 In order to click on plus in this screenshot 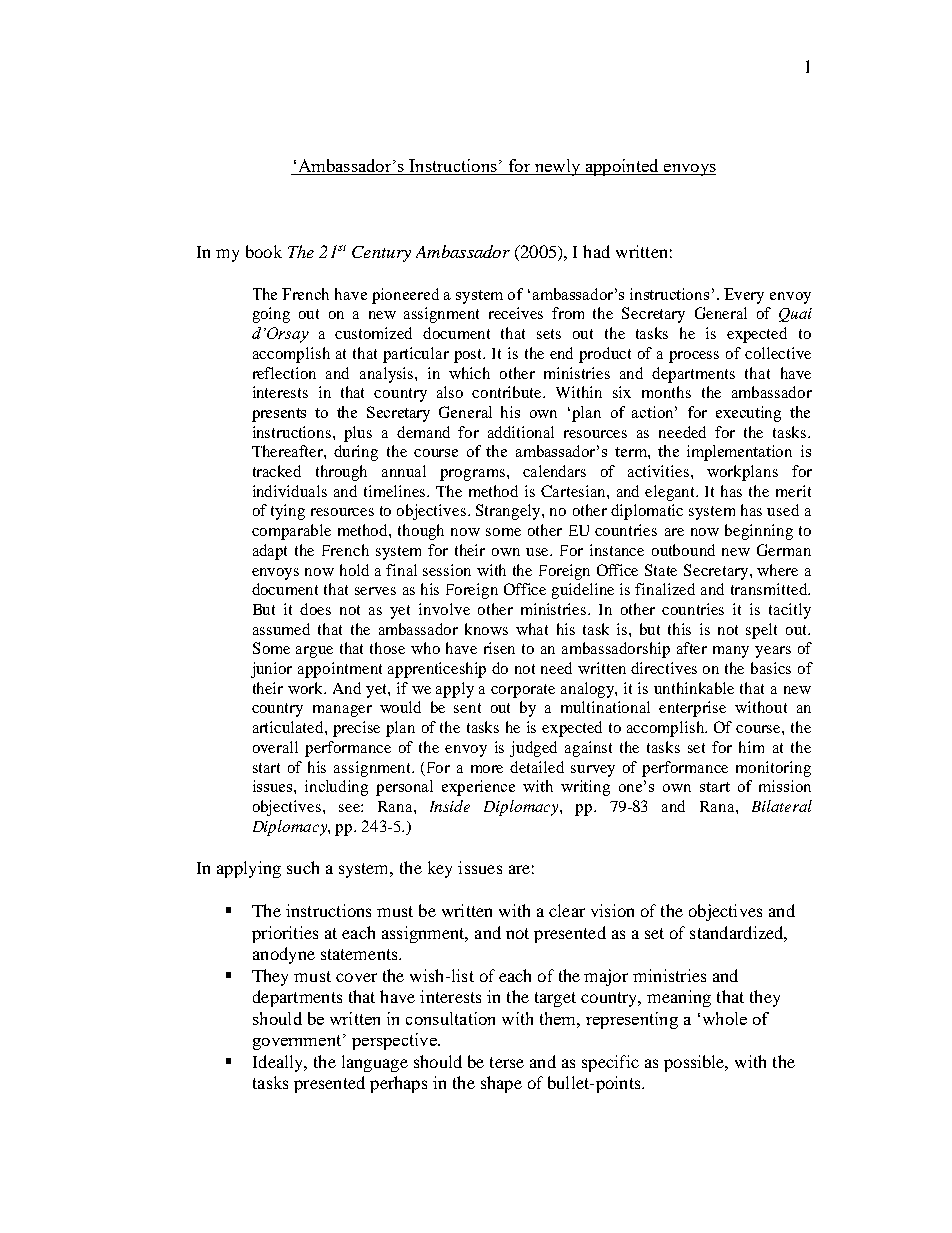, I will do `click(358, 434)`.
